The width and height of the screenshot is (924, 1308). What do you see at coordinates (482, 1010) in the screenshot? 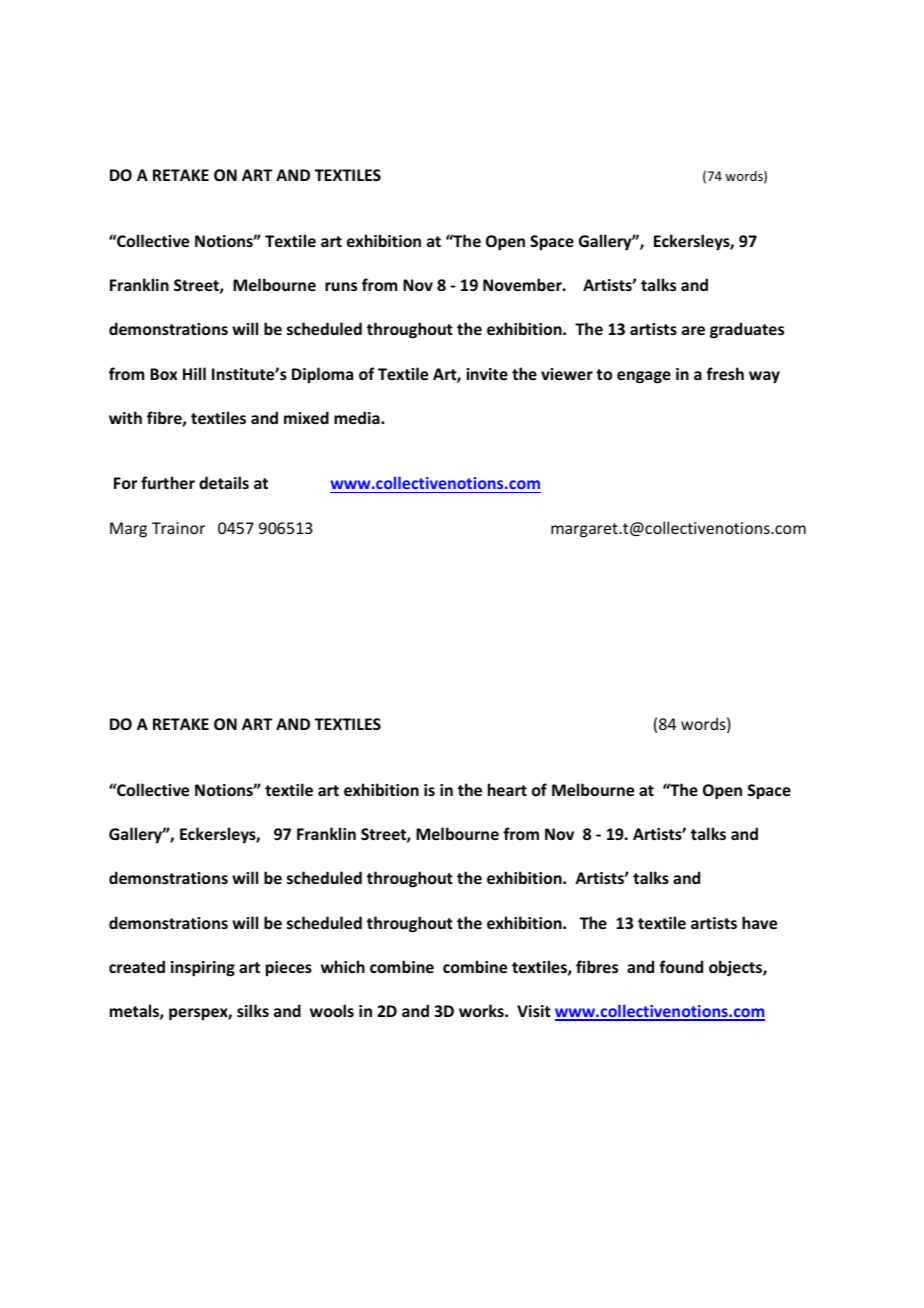
I see `works` at bounding box center [482, 1010].
